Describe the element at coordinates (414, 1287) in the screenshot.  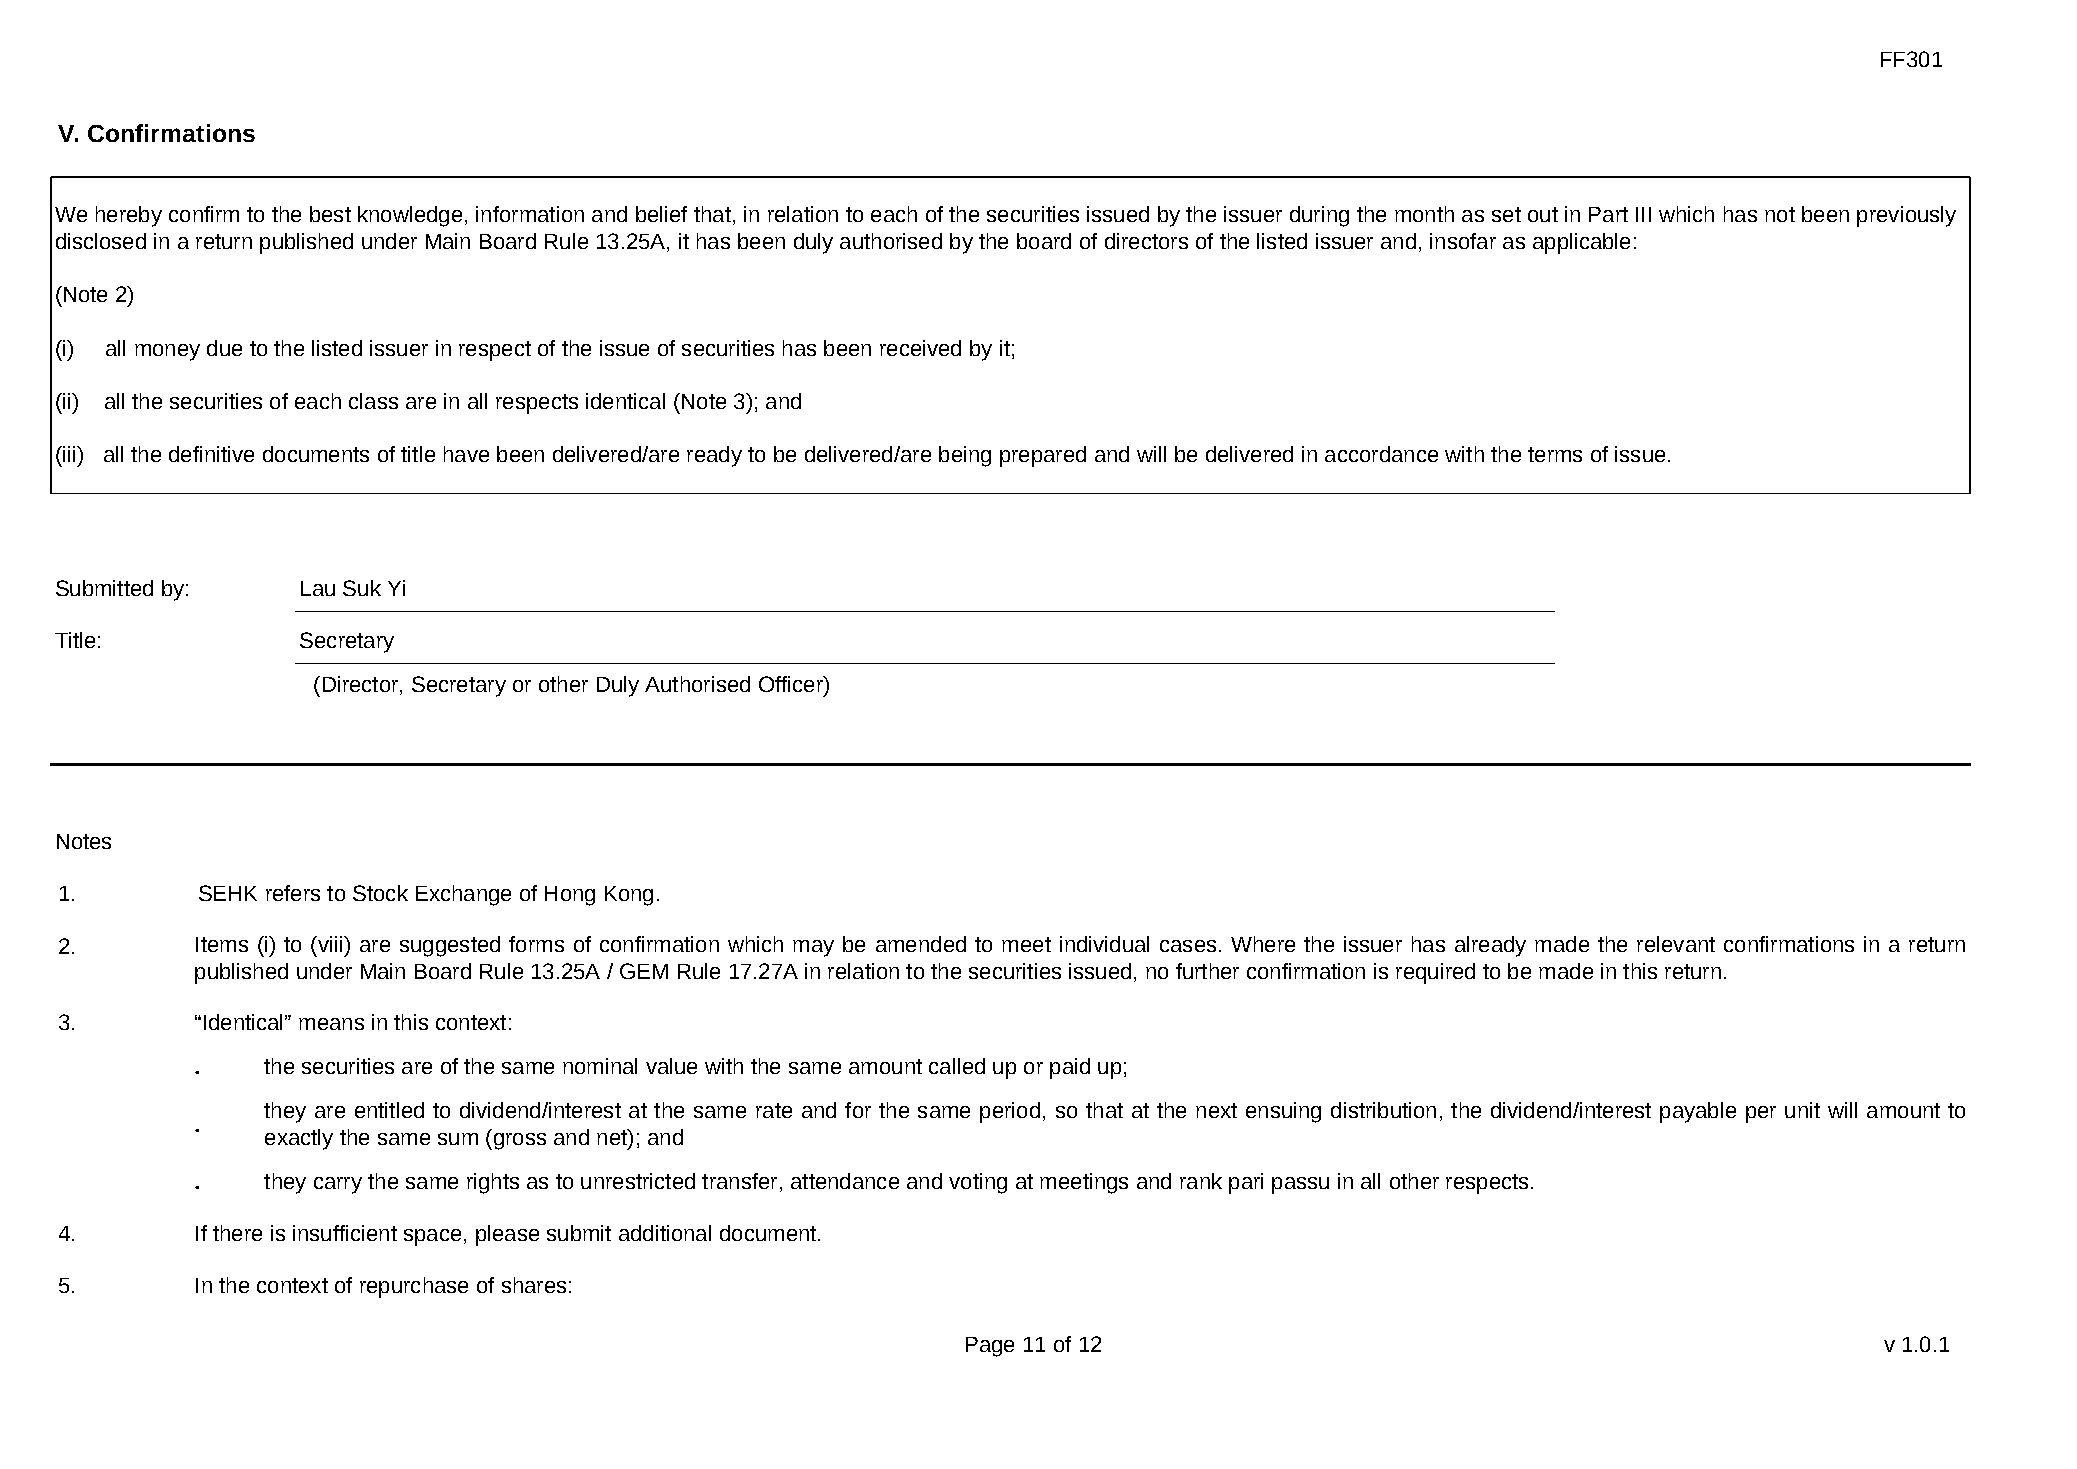
I see `repurchase` at that location.
